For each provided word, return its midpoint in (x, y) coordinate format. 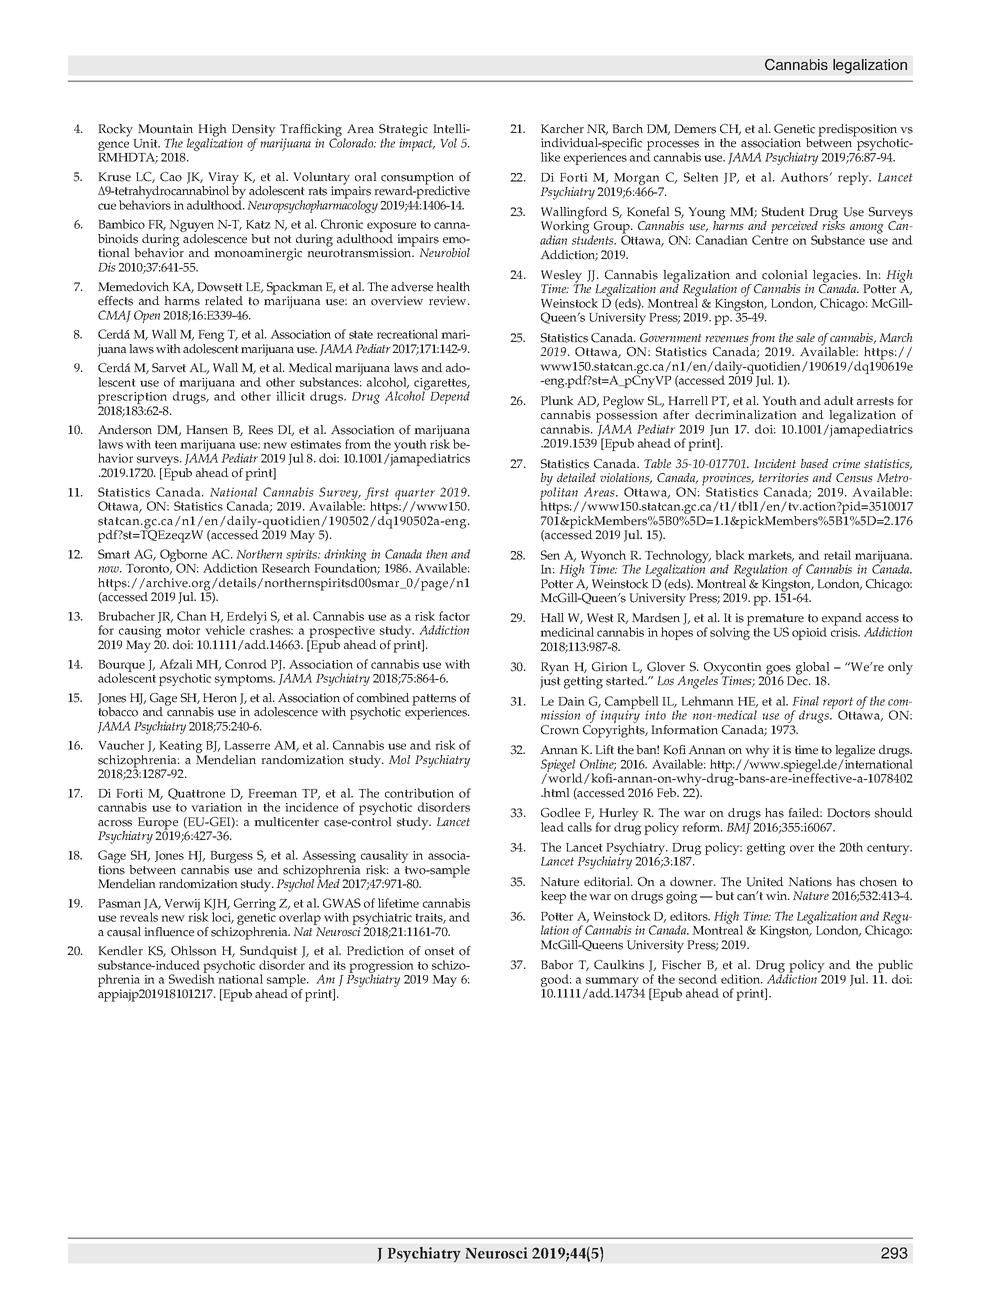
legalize (855, 752)
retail (837, 555)
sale (805, 337)
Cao (171, 177)
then (436, 554)
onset (440, 951)
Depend (449, 396)
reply (854, 178)
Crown (560, 730)
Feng (211, 337)
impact (417, 143)
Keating (181, 748)
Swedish (193, 978)
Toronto (149, 569)
